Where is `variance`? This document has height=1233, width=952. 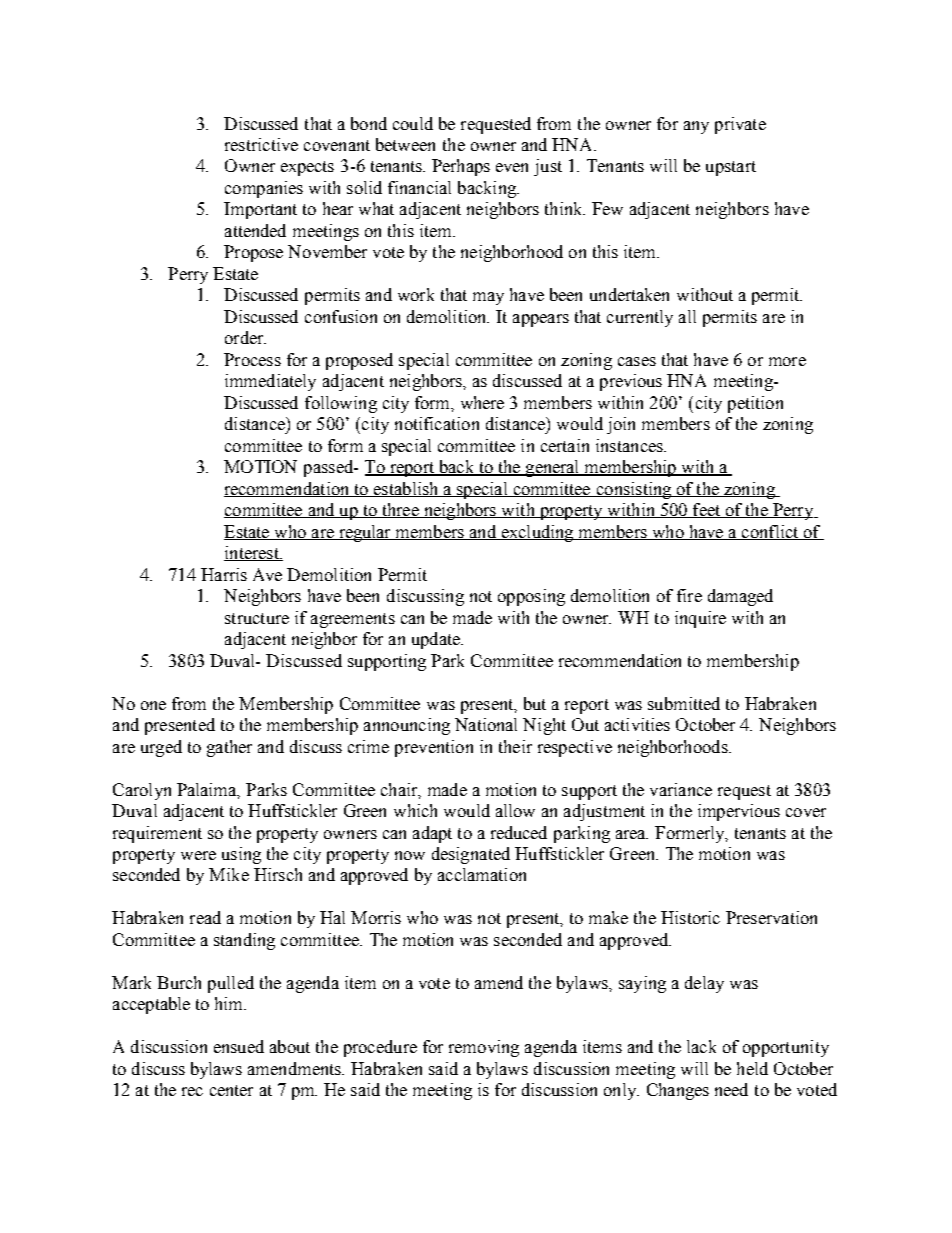 variance is located at coordinates (681, 789).
